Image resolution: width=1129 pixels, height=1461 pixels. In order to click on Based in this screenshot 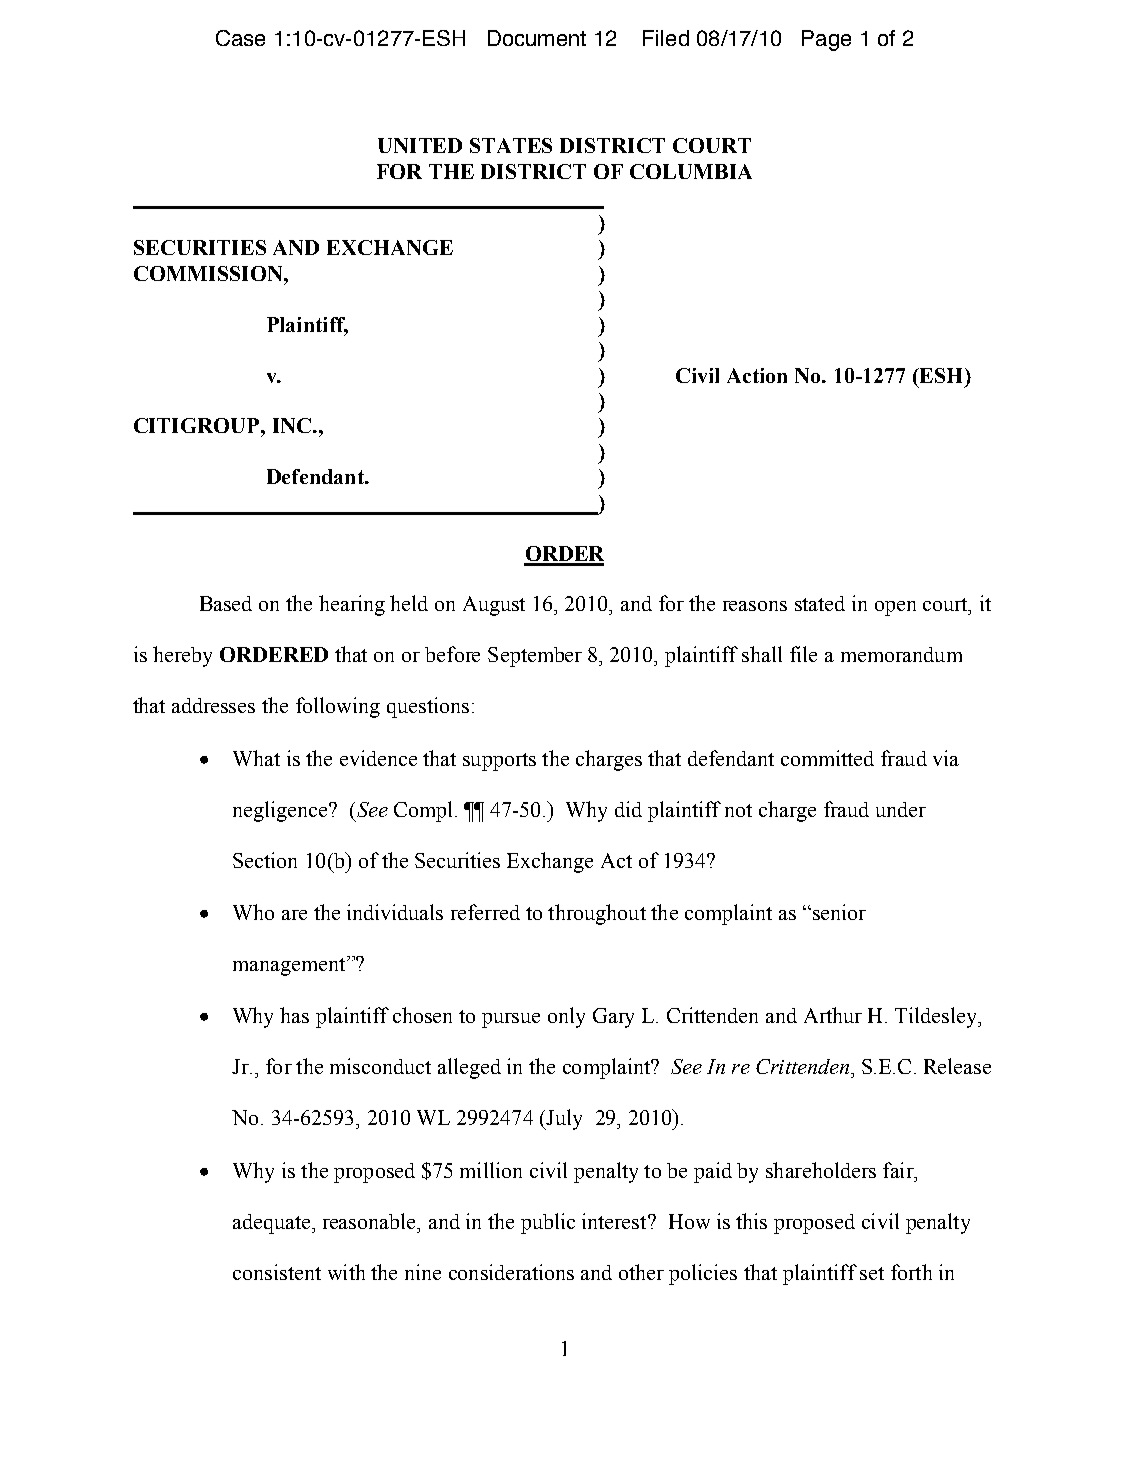, I will do `click(226, 603)`.
